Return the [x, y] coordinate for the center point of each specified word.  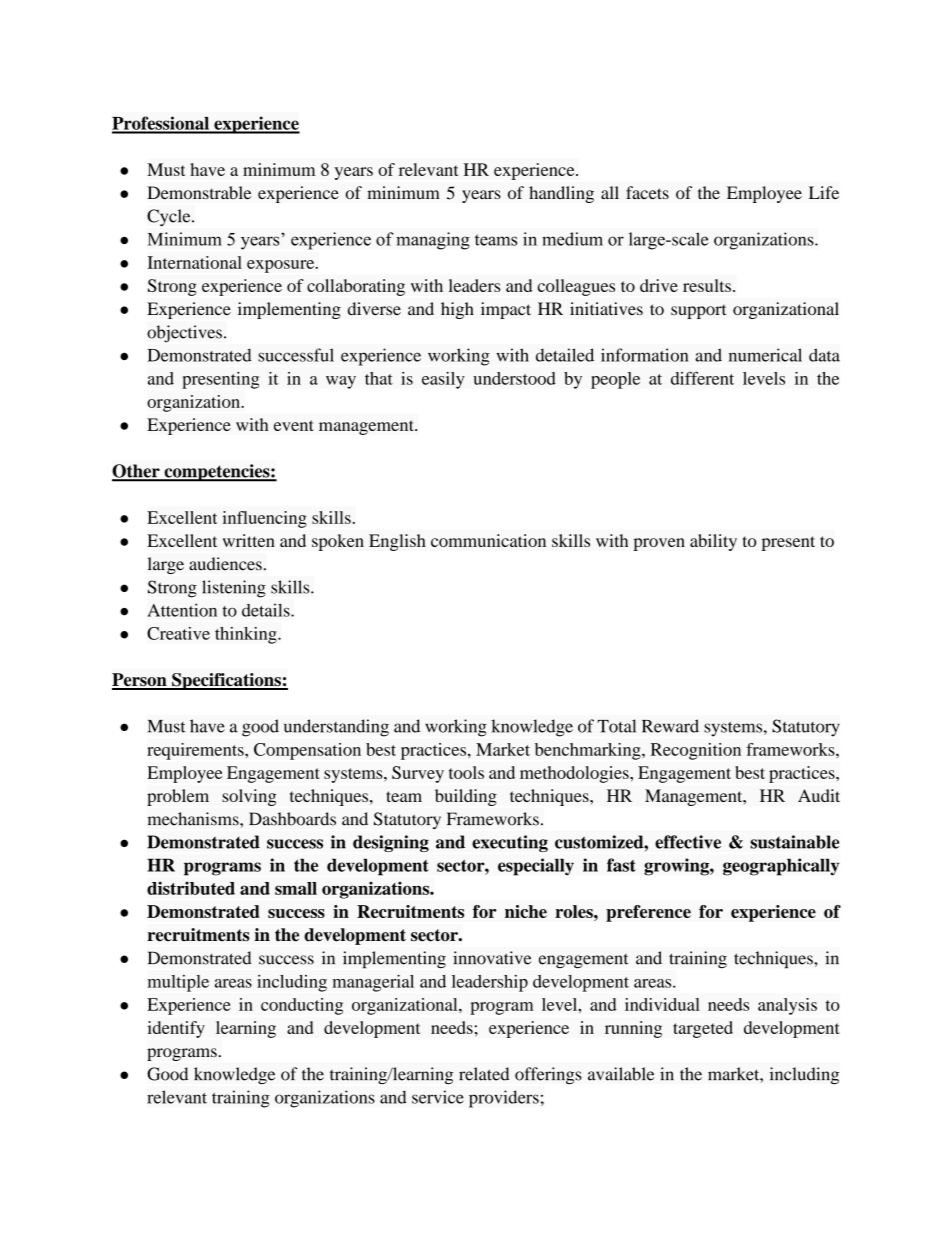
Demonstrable [199, 192]
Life [824, 192]
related [484, 1074]
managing [433, 241]
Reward [670, 726]
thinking [247, 635]
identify [176, 1029]
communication [488, 540]
